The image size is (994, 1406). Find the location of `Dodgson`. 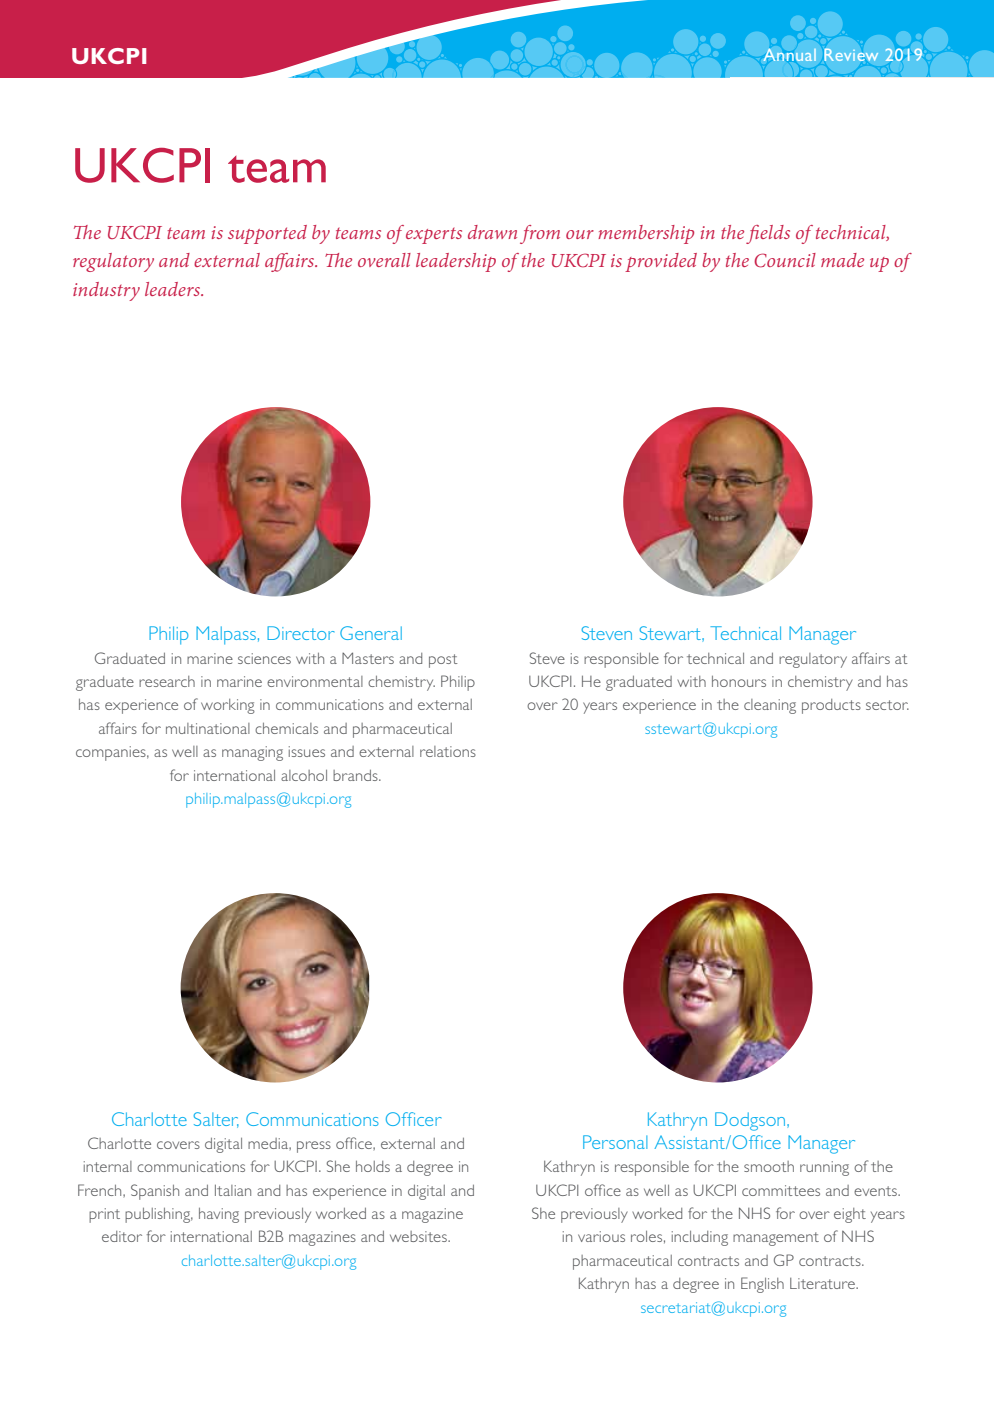

Dodgson is located at coordinates (751, 1121).
